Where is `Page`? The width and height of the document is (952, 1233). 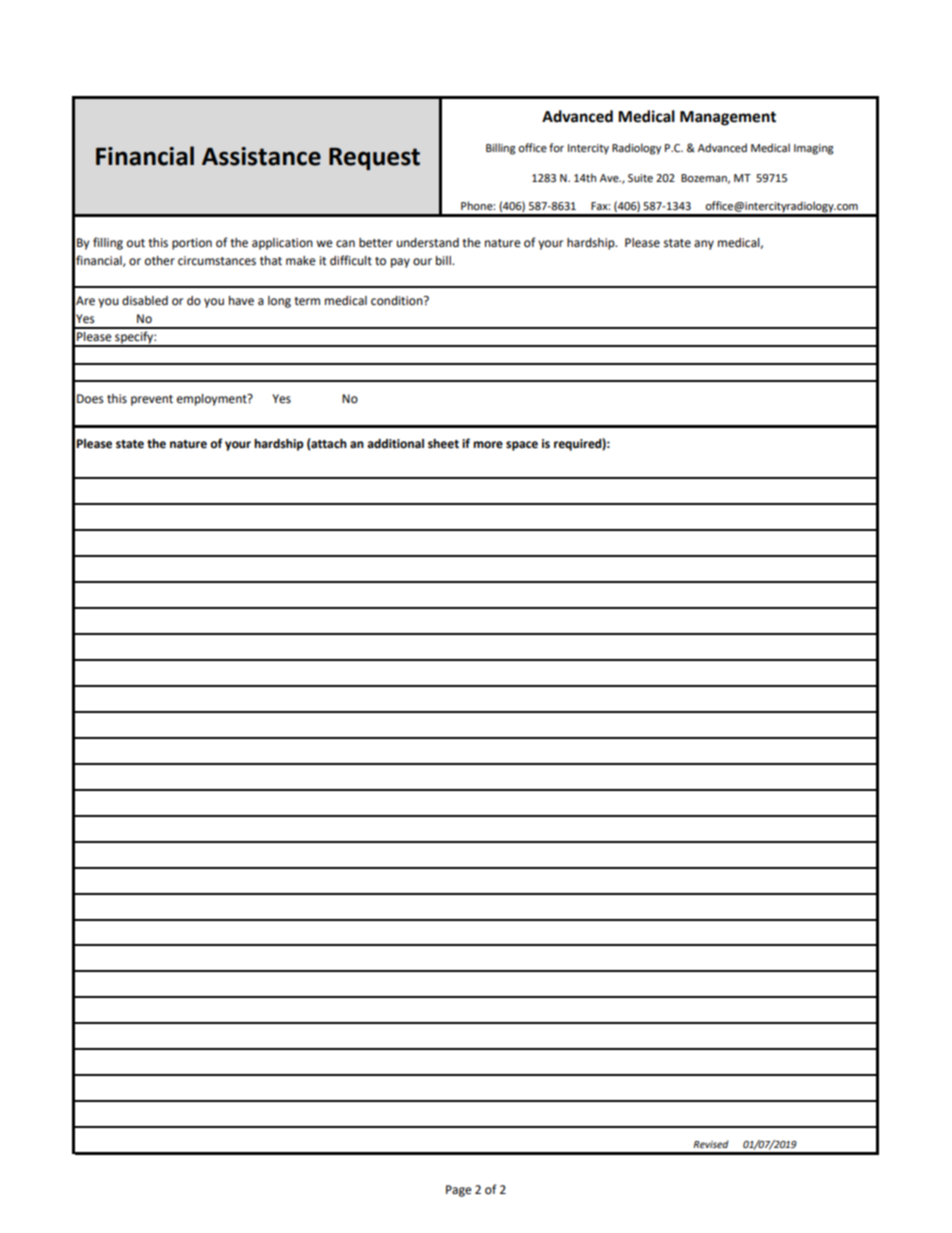 Page is located at coordinates (459, 1191).
